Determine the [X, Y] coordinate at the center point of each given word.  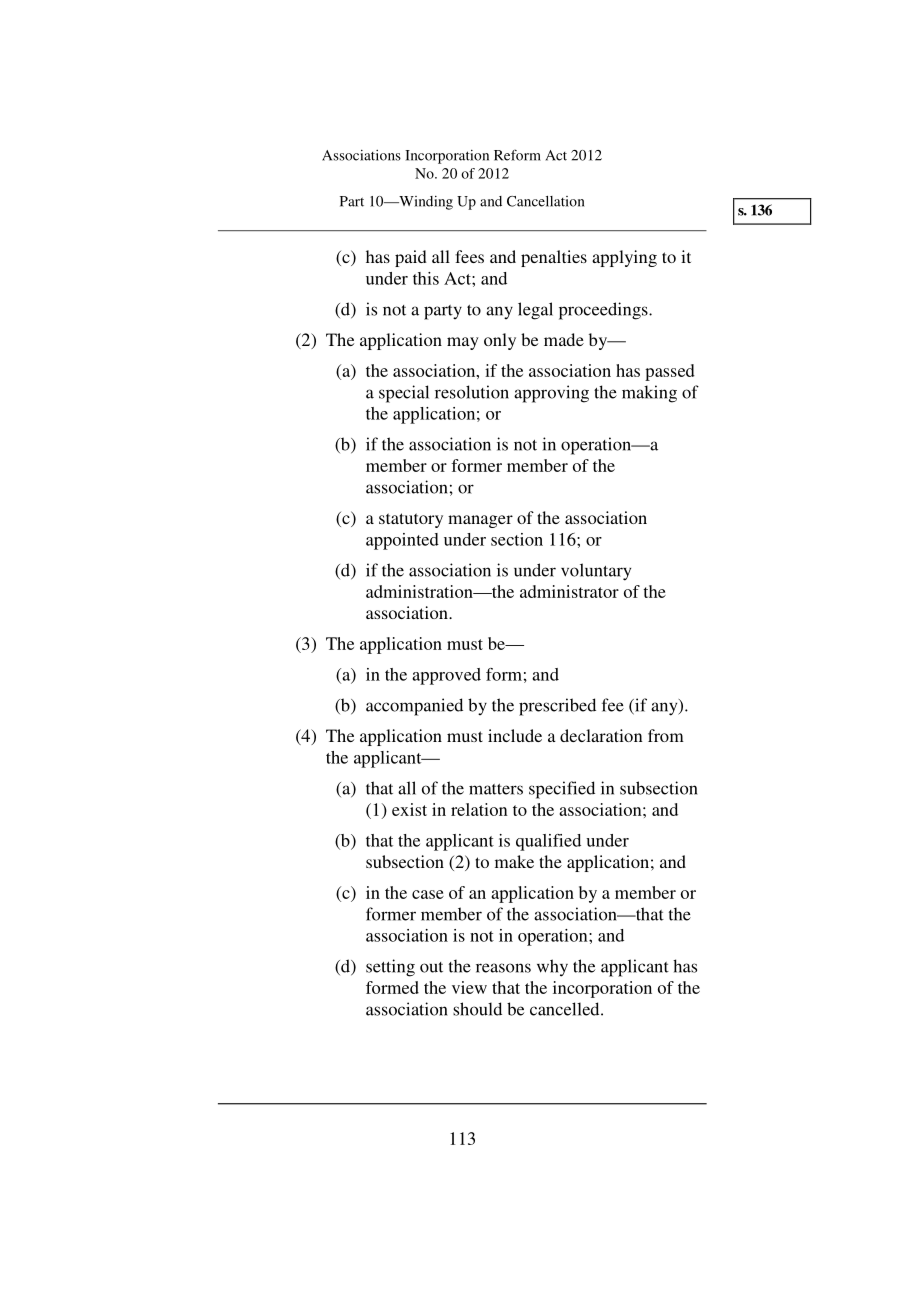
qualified [548, 842]
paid [411, 258]
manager [480, 521]
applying [624, 258]
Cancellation [545, 201]
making [649, 394]
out [431, 967]
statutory [411, 520]
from [666, 735]
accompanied [414, 707]
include [515, 735]
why [552, 968]
